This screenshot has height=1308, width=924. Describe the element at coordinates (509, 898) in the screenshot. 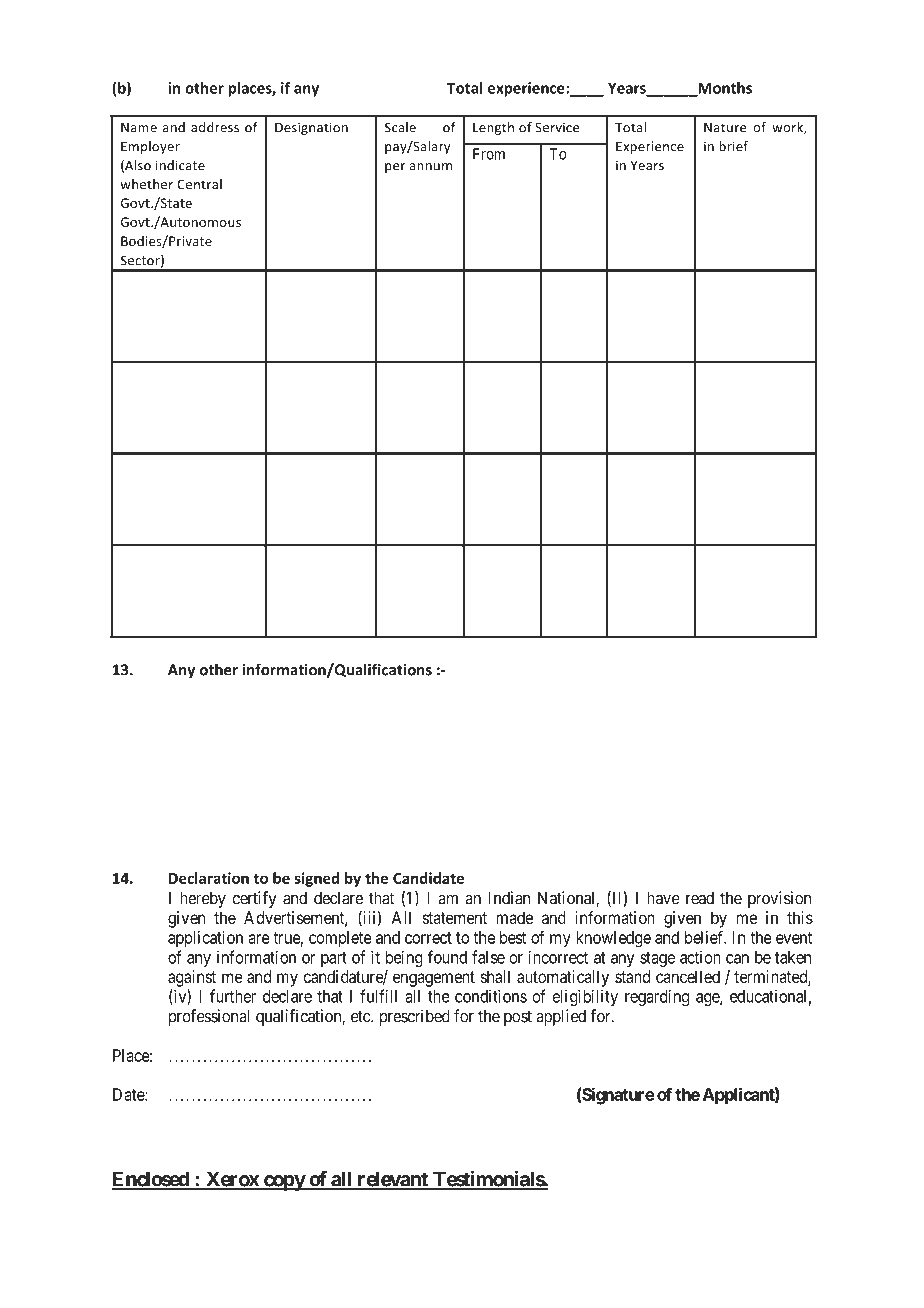

I see `Indian` at that location.
